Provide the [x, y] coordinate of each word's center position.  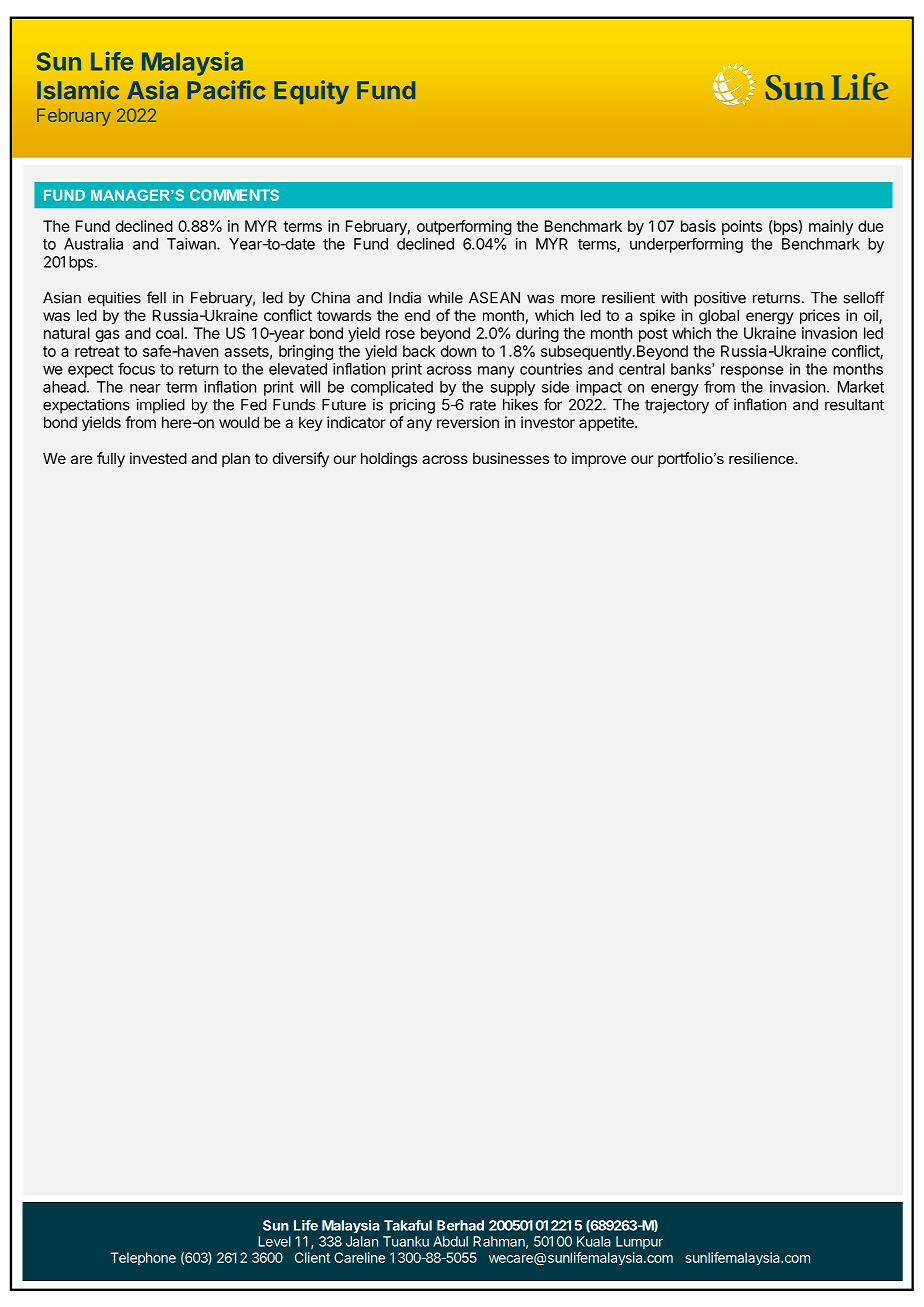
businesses [511, 458]
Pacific [226, 90]
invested [158, 458]
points [742, 227]
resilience [762, 458]
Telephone [143, 1258]
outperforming [464, 227]
